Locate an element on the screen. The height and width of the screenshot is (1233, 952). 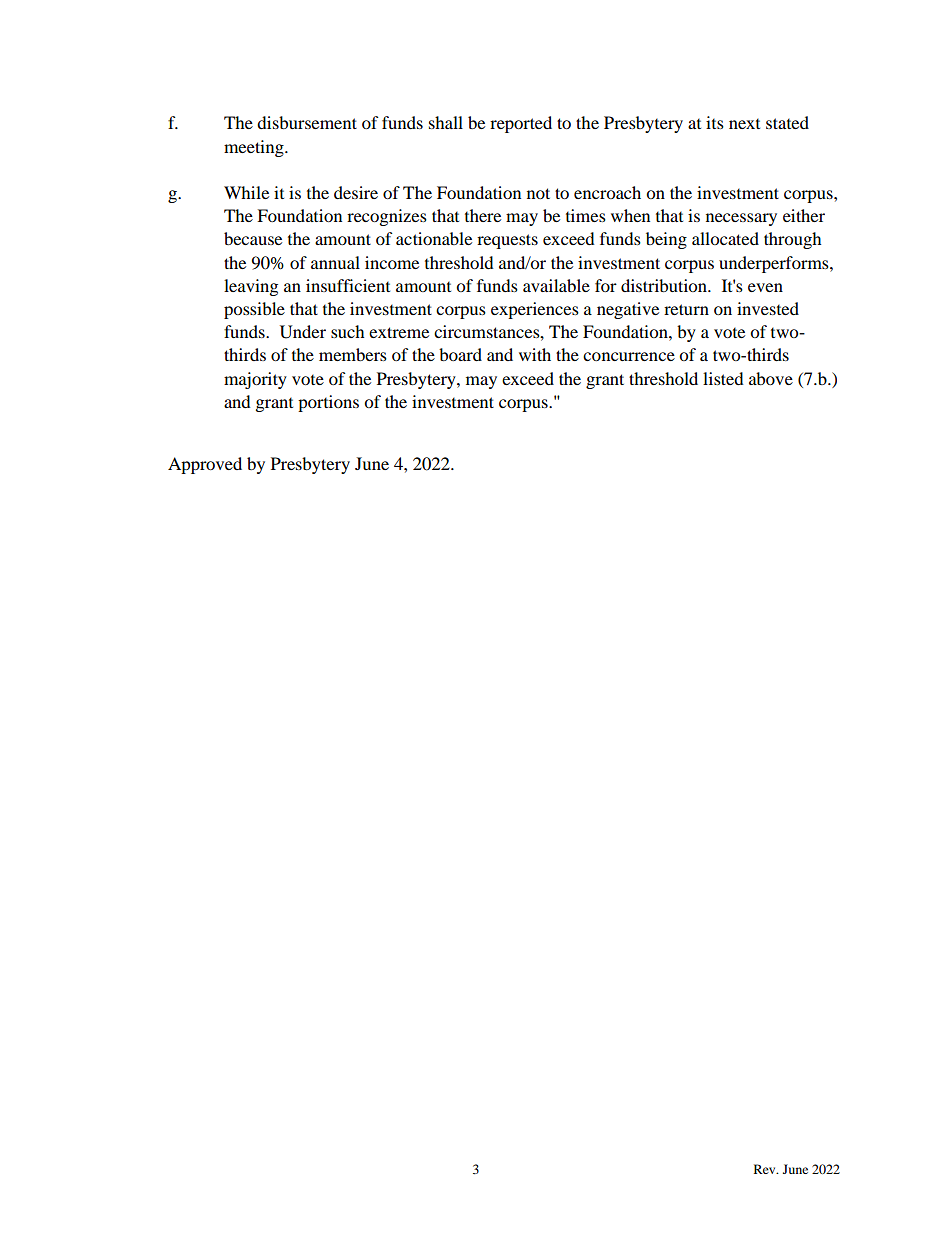
Approved is located at coordinates (205, 465).
